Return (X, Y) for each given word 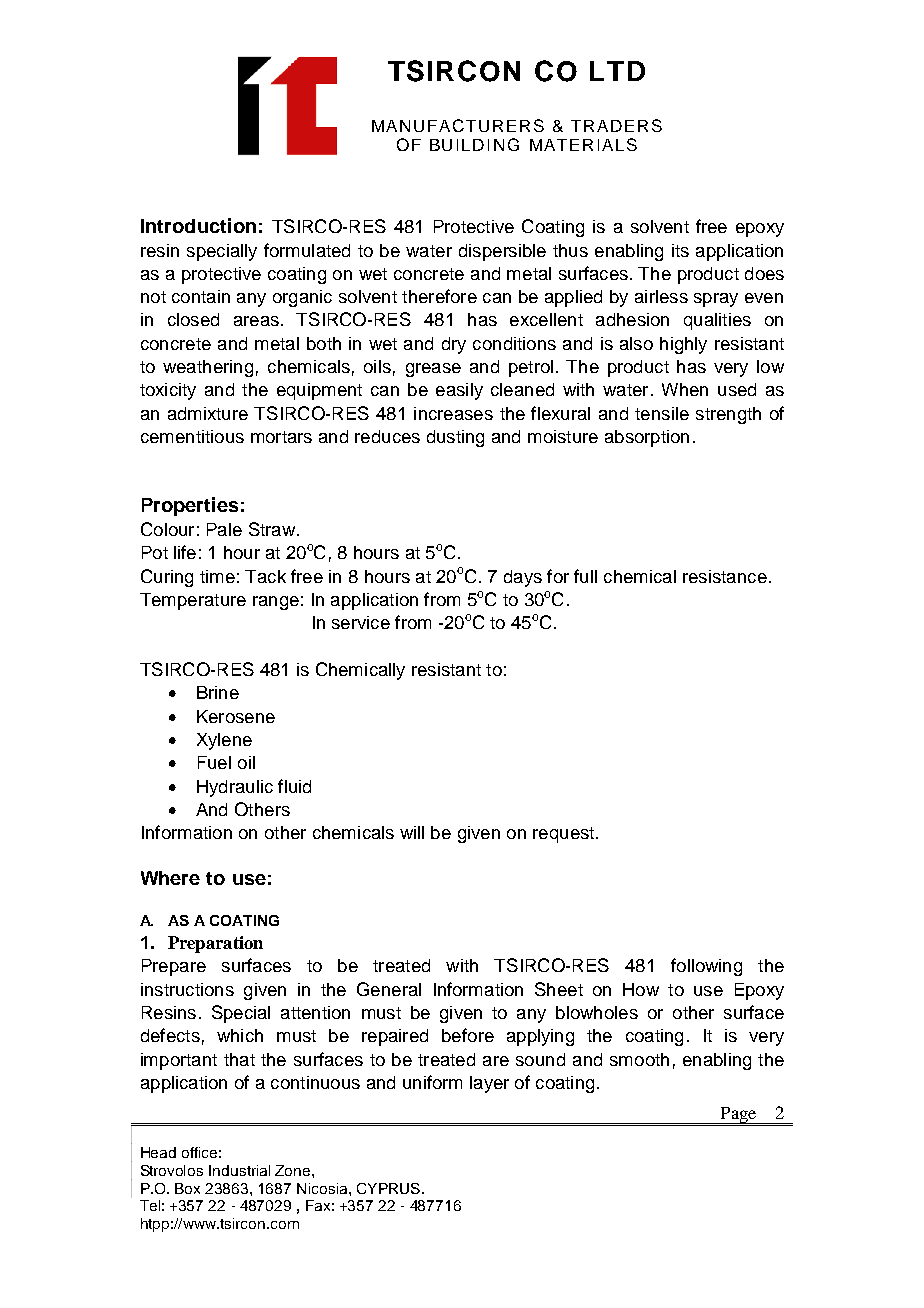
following (706, 967)
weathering (208, 368)
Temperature (193, 601)
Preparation (215, 944)
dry (454, 345)
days (523, 578)
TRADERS (616, 125)
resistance (725, 576)
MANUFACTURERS (458, 125)
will (412, 832)
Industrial (239, 1170)
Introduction (198, 225)
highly (683, 345)
